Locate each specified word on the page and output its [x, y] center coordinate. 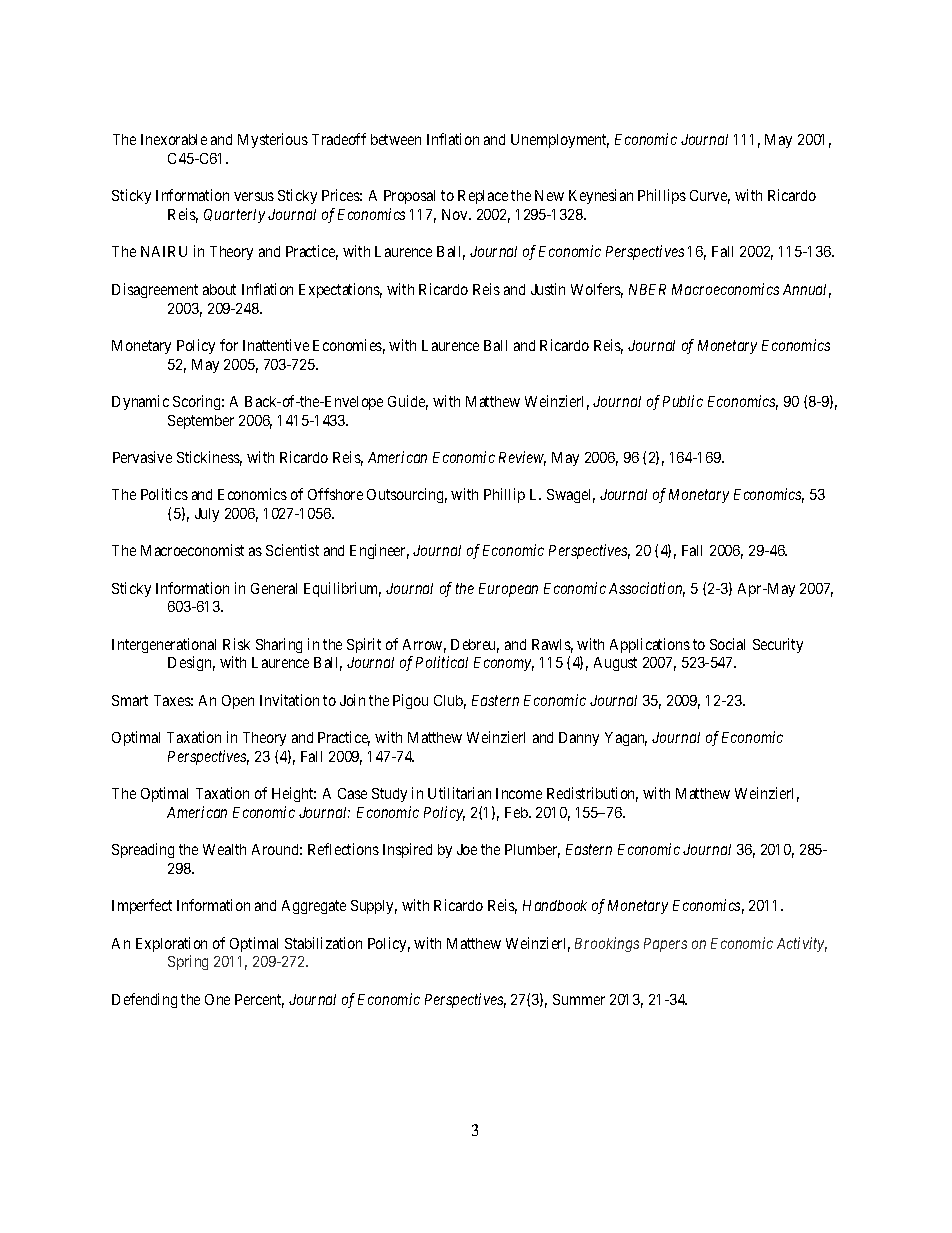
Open [238, 702]
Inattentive [276, 345]
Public [683, 401]
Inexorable [174, 139]
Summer [579, 999]
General [274, 588]
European [508, 590]
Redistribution [592, 794]
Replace [483, 197]
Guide [408, 402]
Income [519, 793]
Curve [710, 197]
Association [647, 589]
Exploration [171, 944]
